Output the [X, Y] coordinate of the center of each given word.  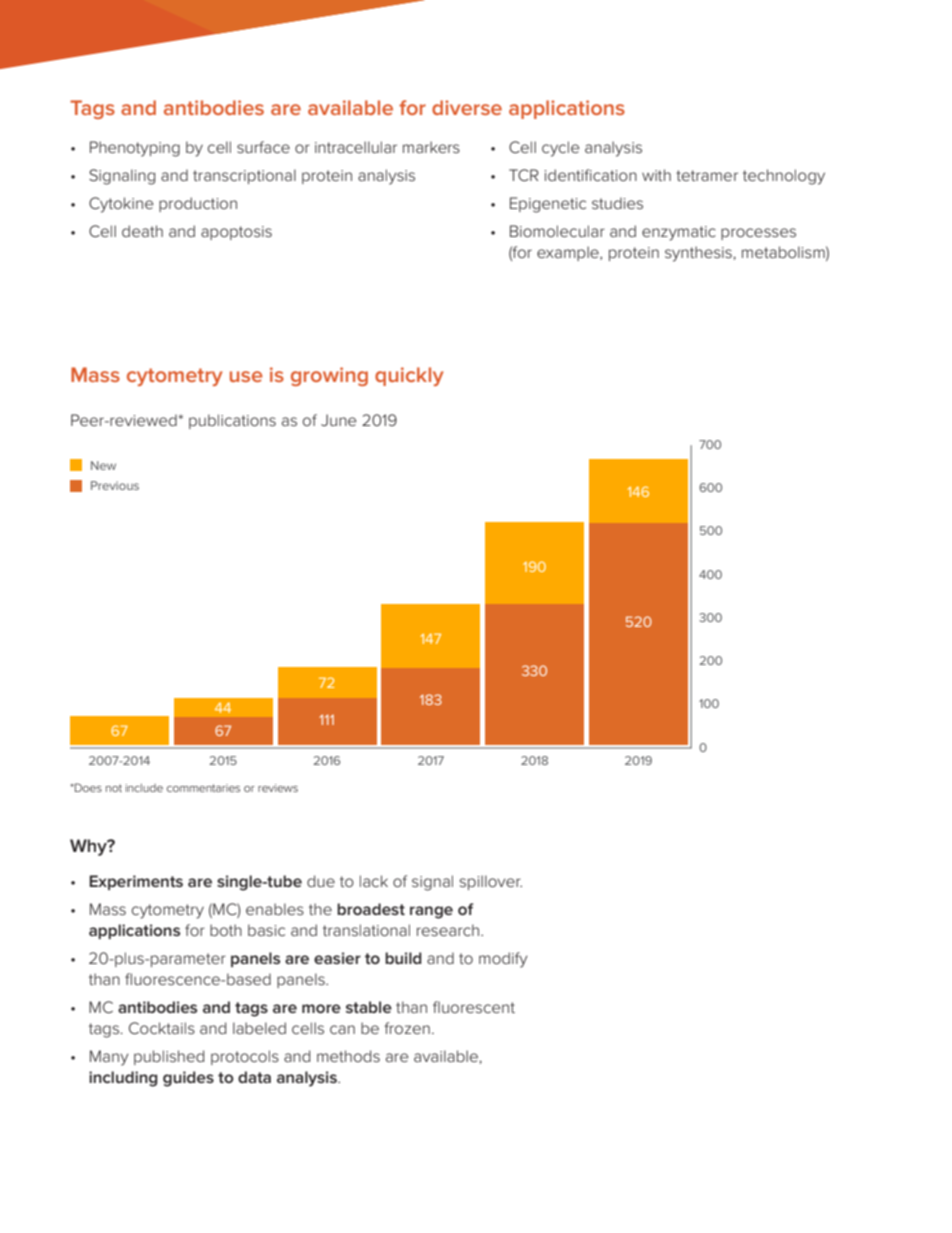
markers [431, 147]
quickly [409, 376]
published [169, 1057]
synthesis [699, 254]
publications [232, 421]
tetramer [707, 175]
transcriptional [244, 176]
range [431, 912]
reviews [278, 788]
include [144, 788]
